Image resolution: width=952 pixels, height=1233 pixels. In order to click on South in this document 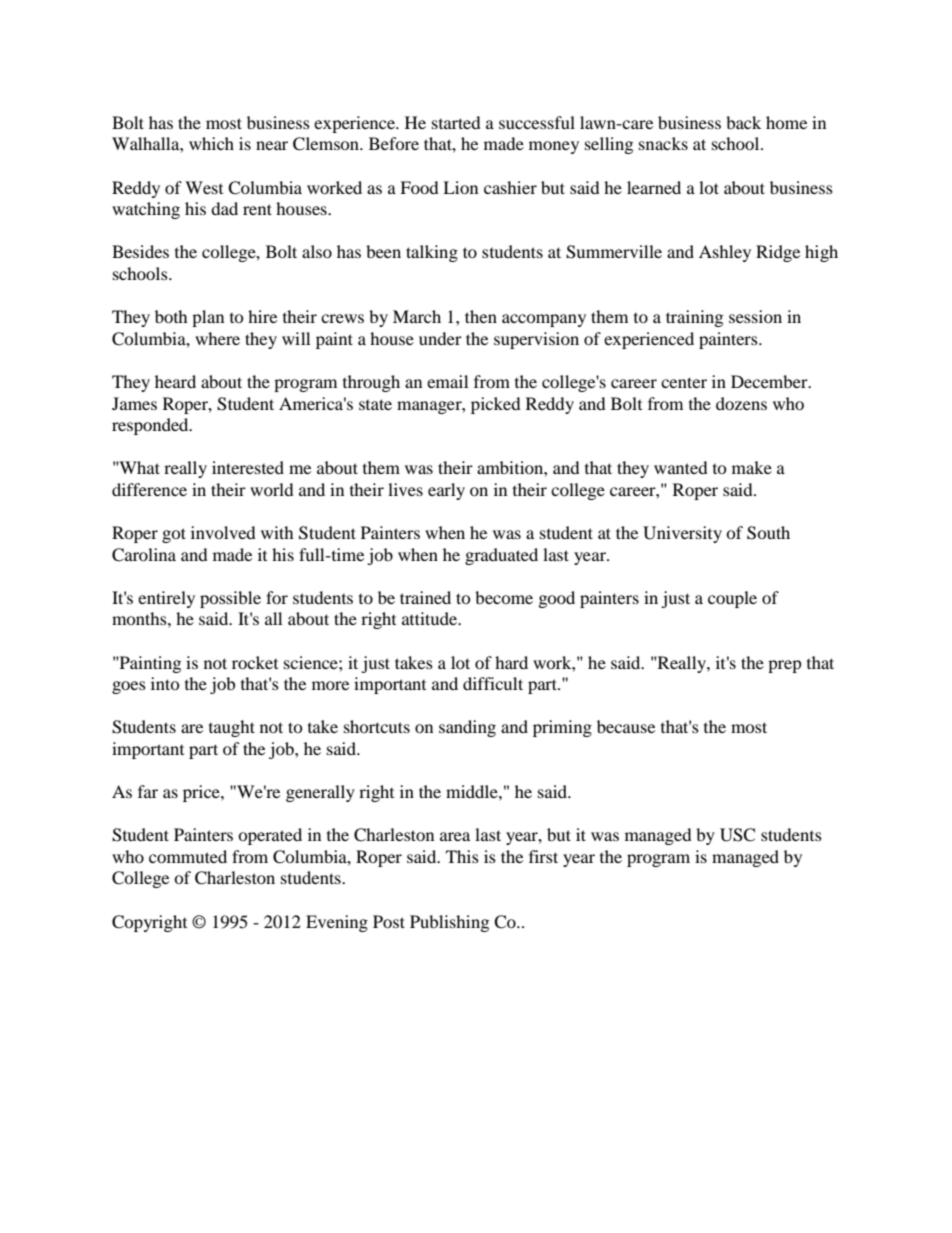, I will do `click(768, 533)`.
